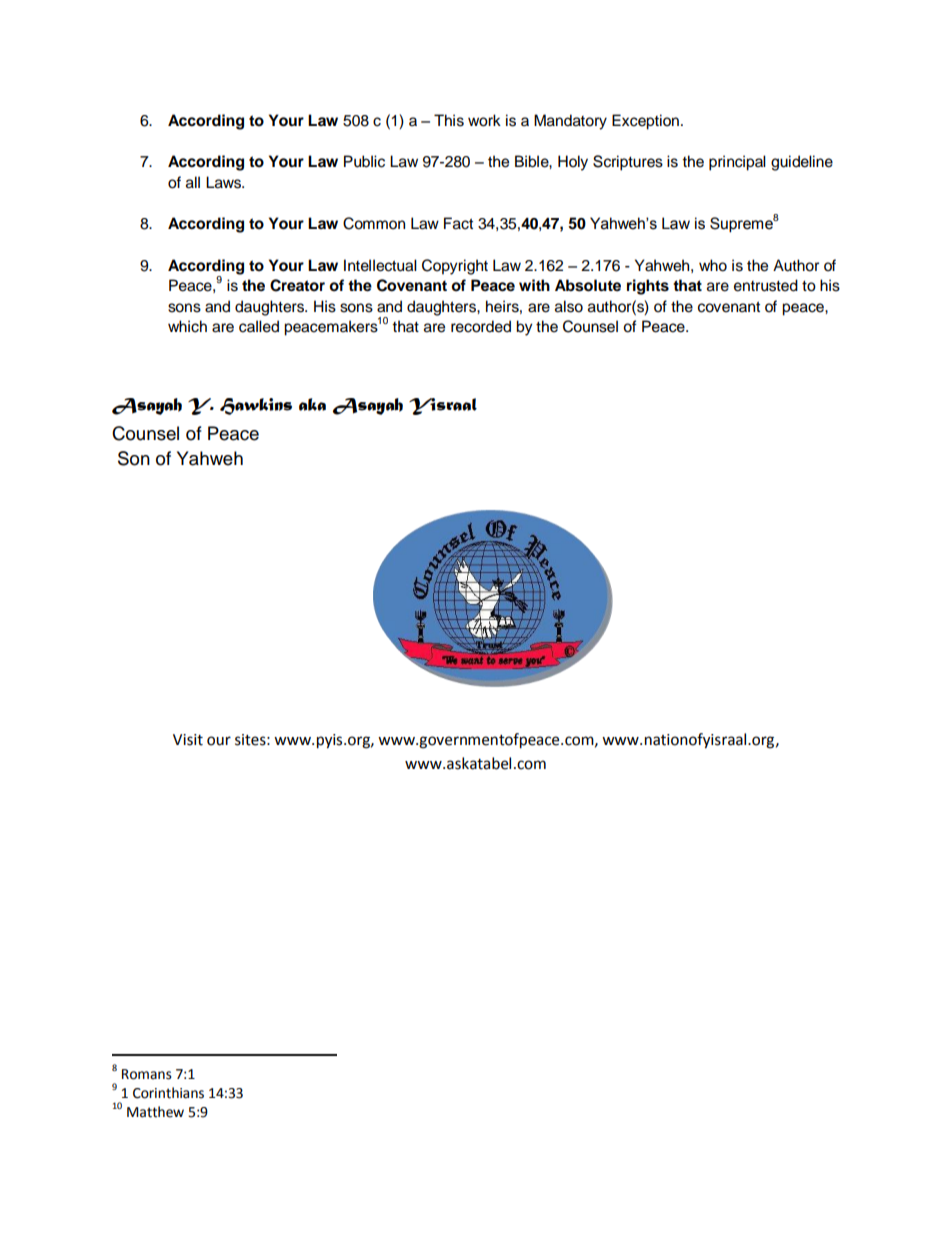 This screenshot has height=1233, width=952. Describe the element at coordinates (188, 740) in the screenshot. I see `Visit` at that location.
